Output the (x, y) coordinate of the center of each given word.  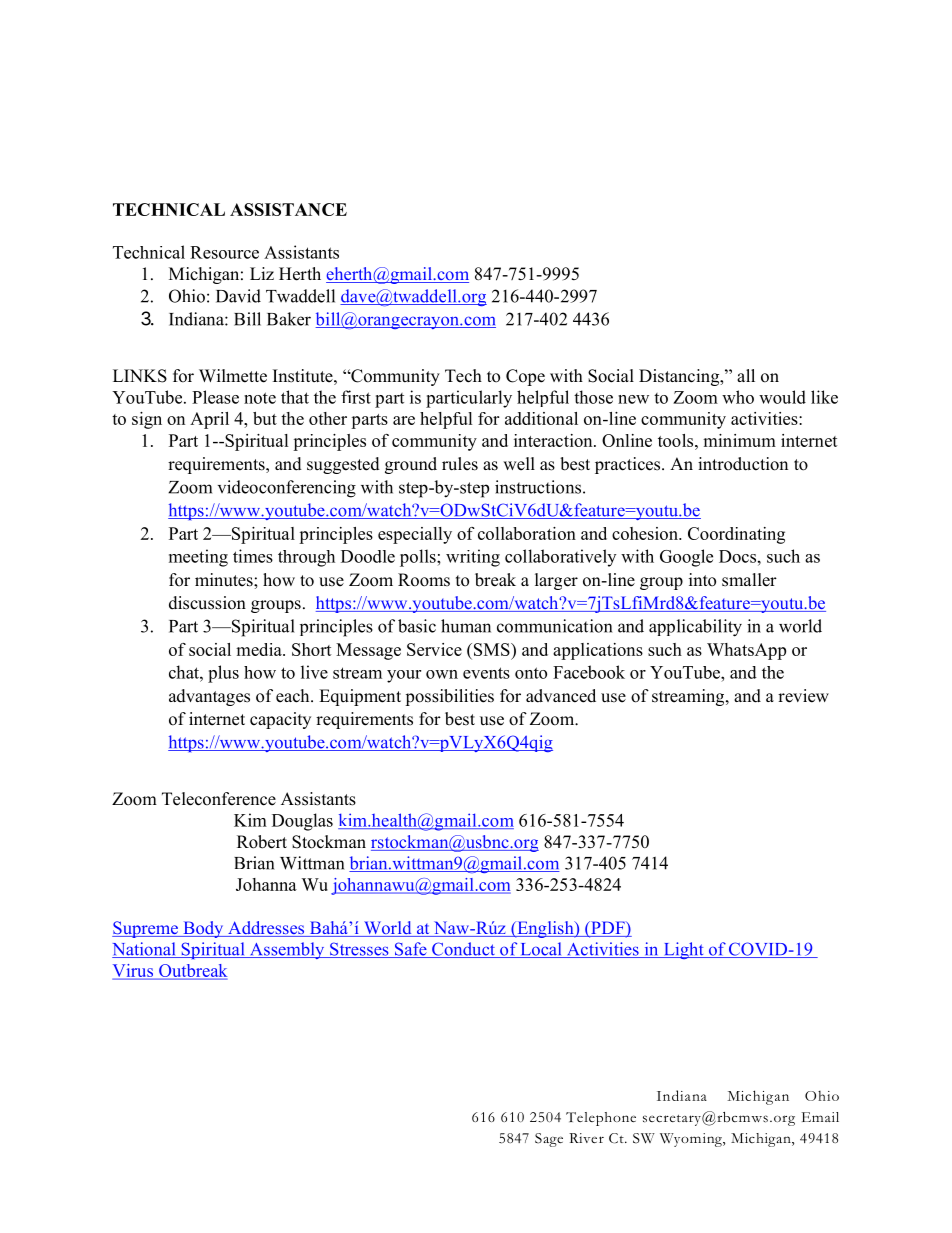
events (486, 673)
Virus (134, 971)
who (738, 397)
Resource (224, 252)
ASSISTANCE (288, 209)
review (803, 696)
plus (223, 674)
